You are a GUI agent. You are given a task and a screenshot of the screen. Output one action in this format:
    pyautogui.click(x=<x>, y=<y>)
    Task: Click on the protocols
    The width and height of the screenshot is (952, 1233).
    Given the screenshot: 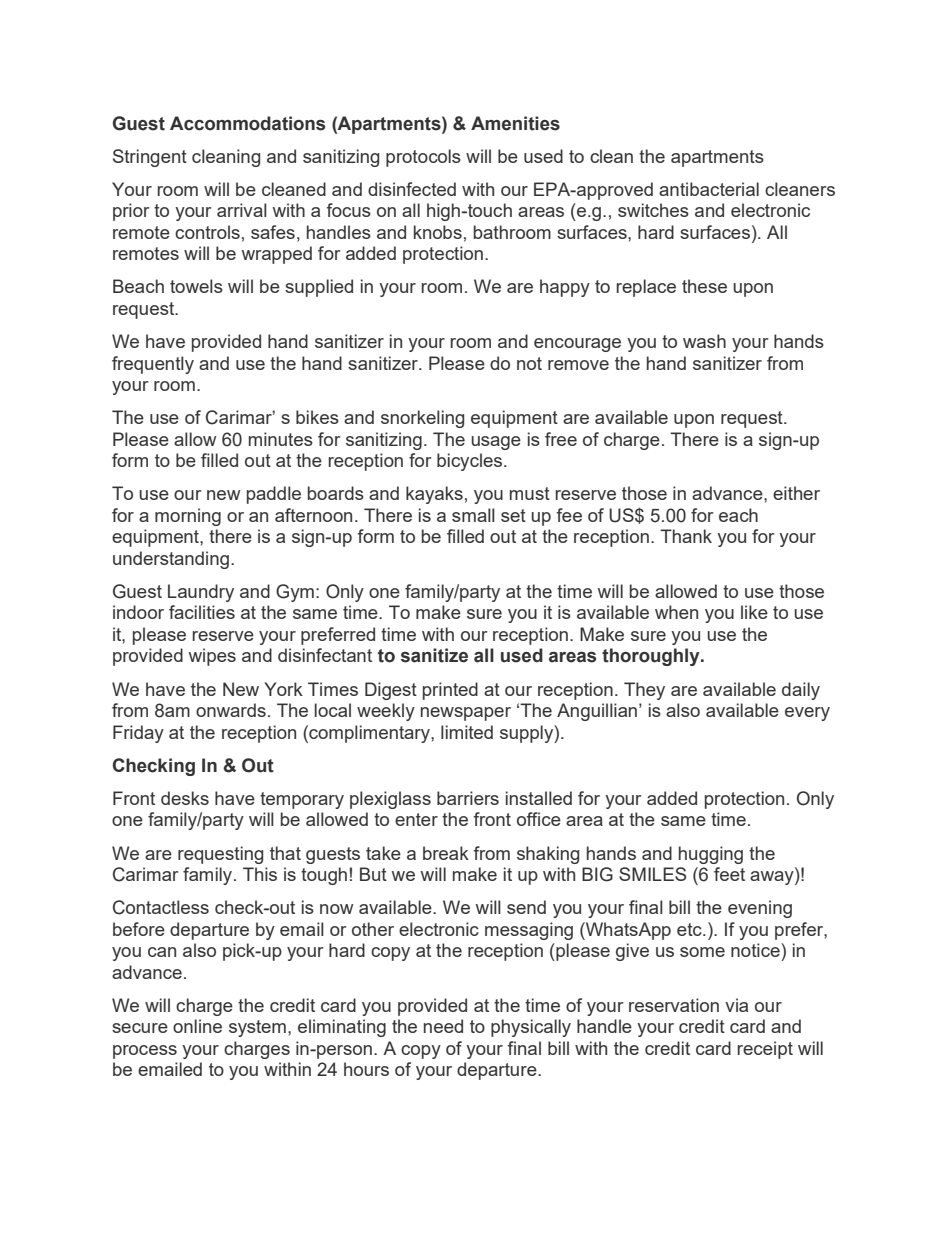 What is the action you would take?
    pyautogui.click(x=423, y=158)
